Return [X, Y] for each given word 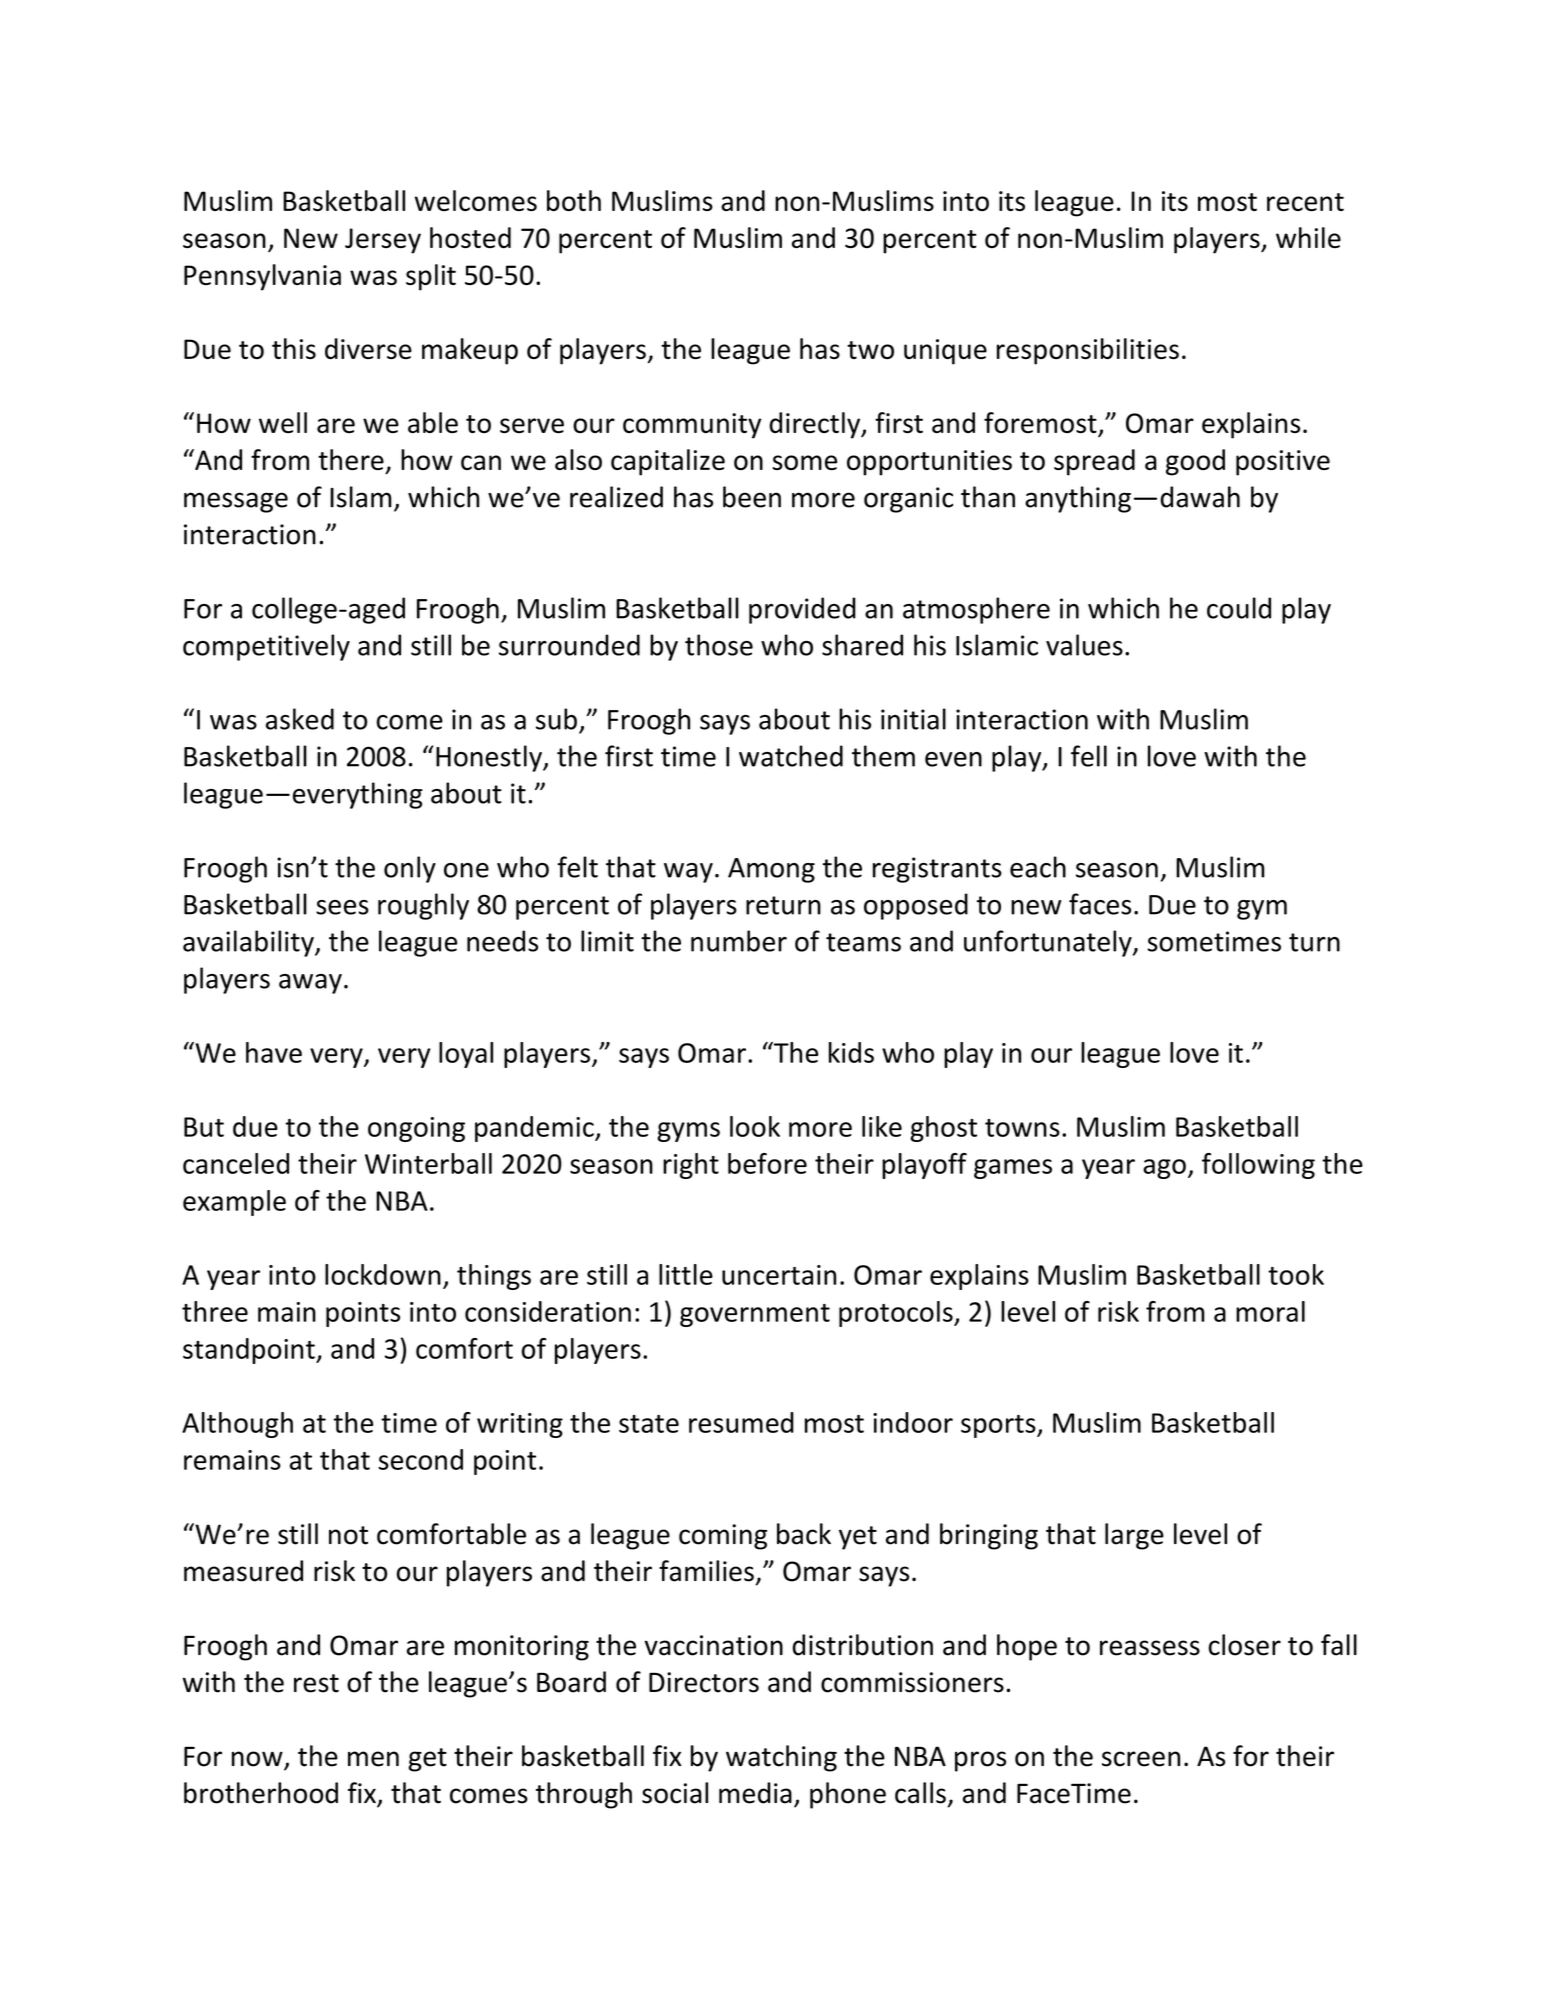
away [310, 984]
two [870, 350]
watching [781, 1758]
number [739, 941]
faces [1100, 904]
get [427, 1760]
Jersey [383, 241]
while [1308, 237]
